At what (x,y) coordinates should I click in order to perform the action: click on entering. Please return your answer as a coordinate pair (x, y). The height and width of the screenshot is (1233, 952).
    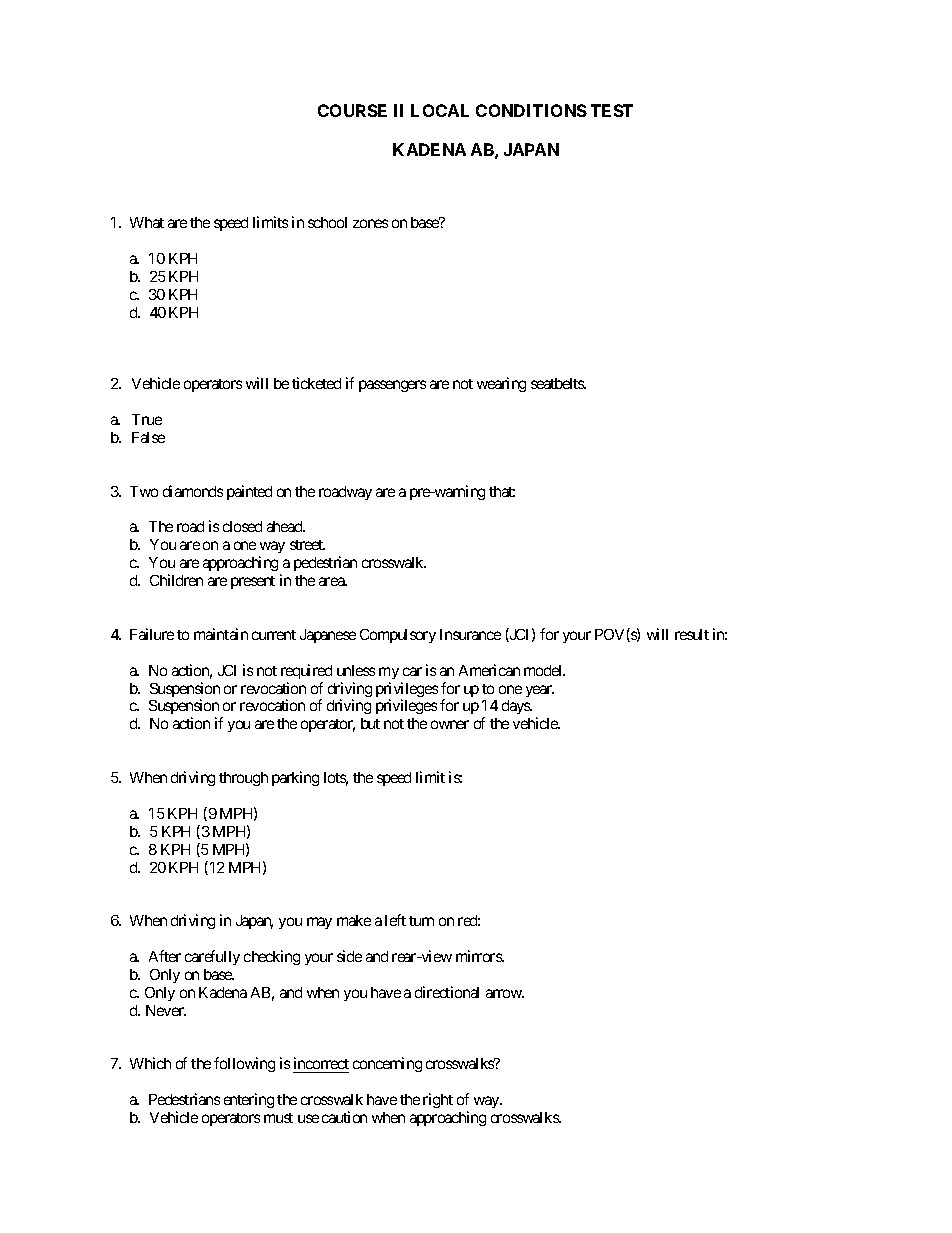
    Looking at the image, I should click on (249, 1100).
